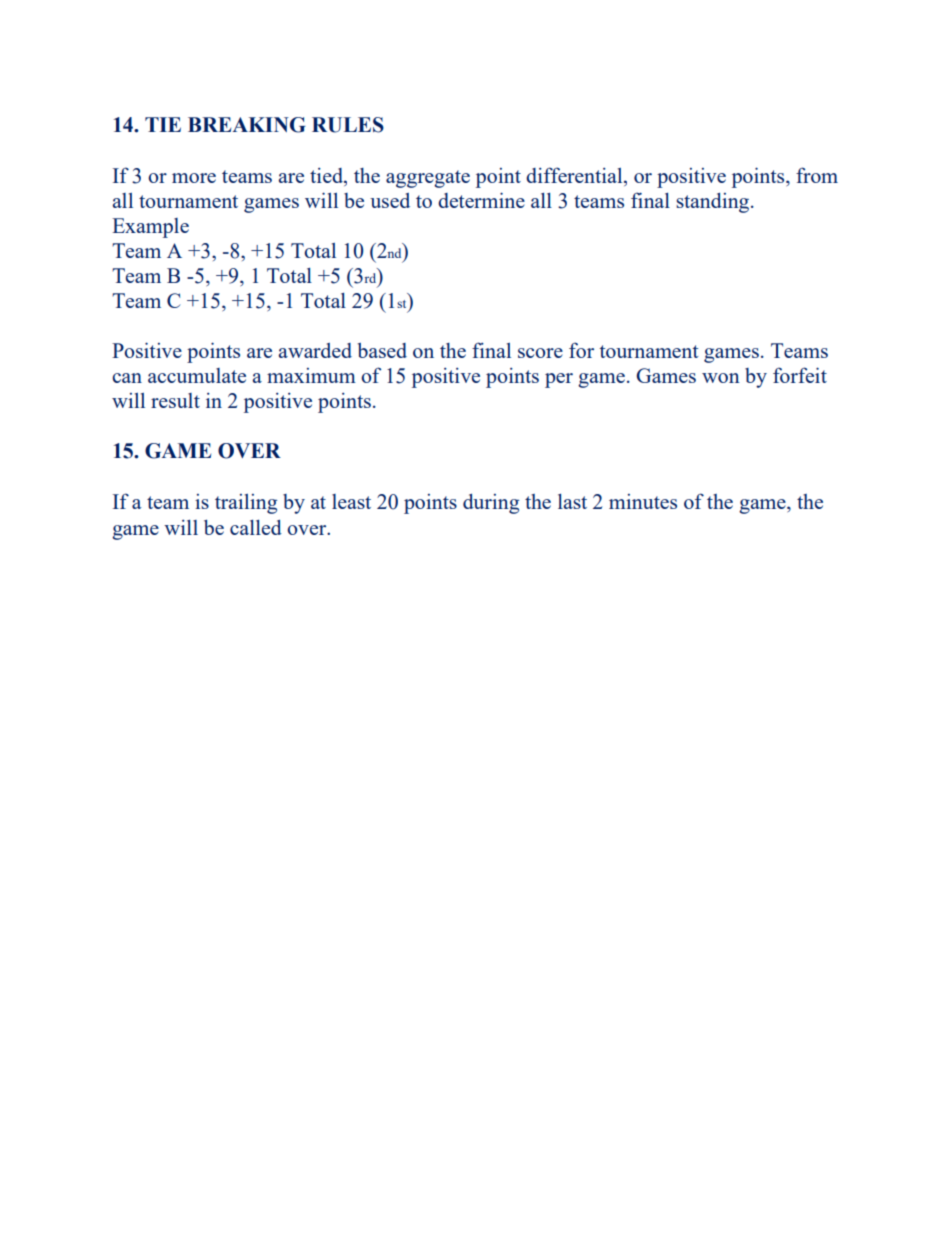 This page has width=952, height=1233. Describe the element at coordinates (247, 125) in the page. I see `BREAKING` at that location.
